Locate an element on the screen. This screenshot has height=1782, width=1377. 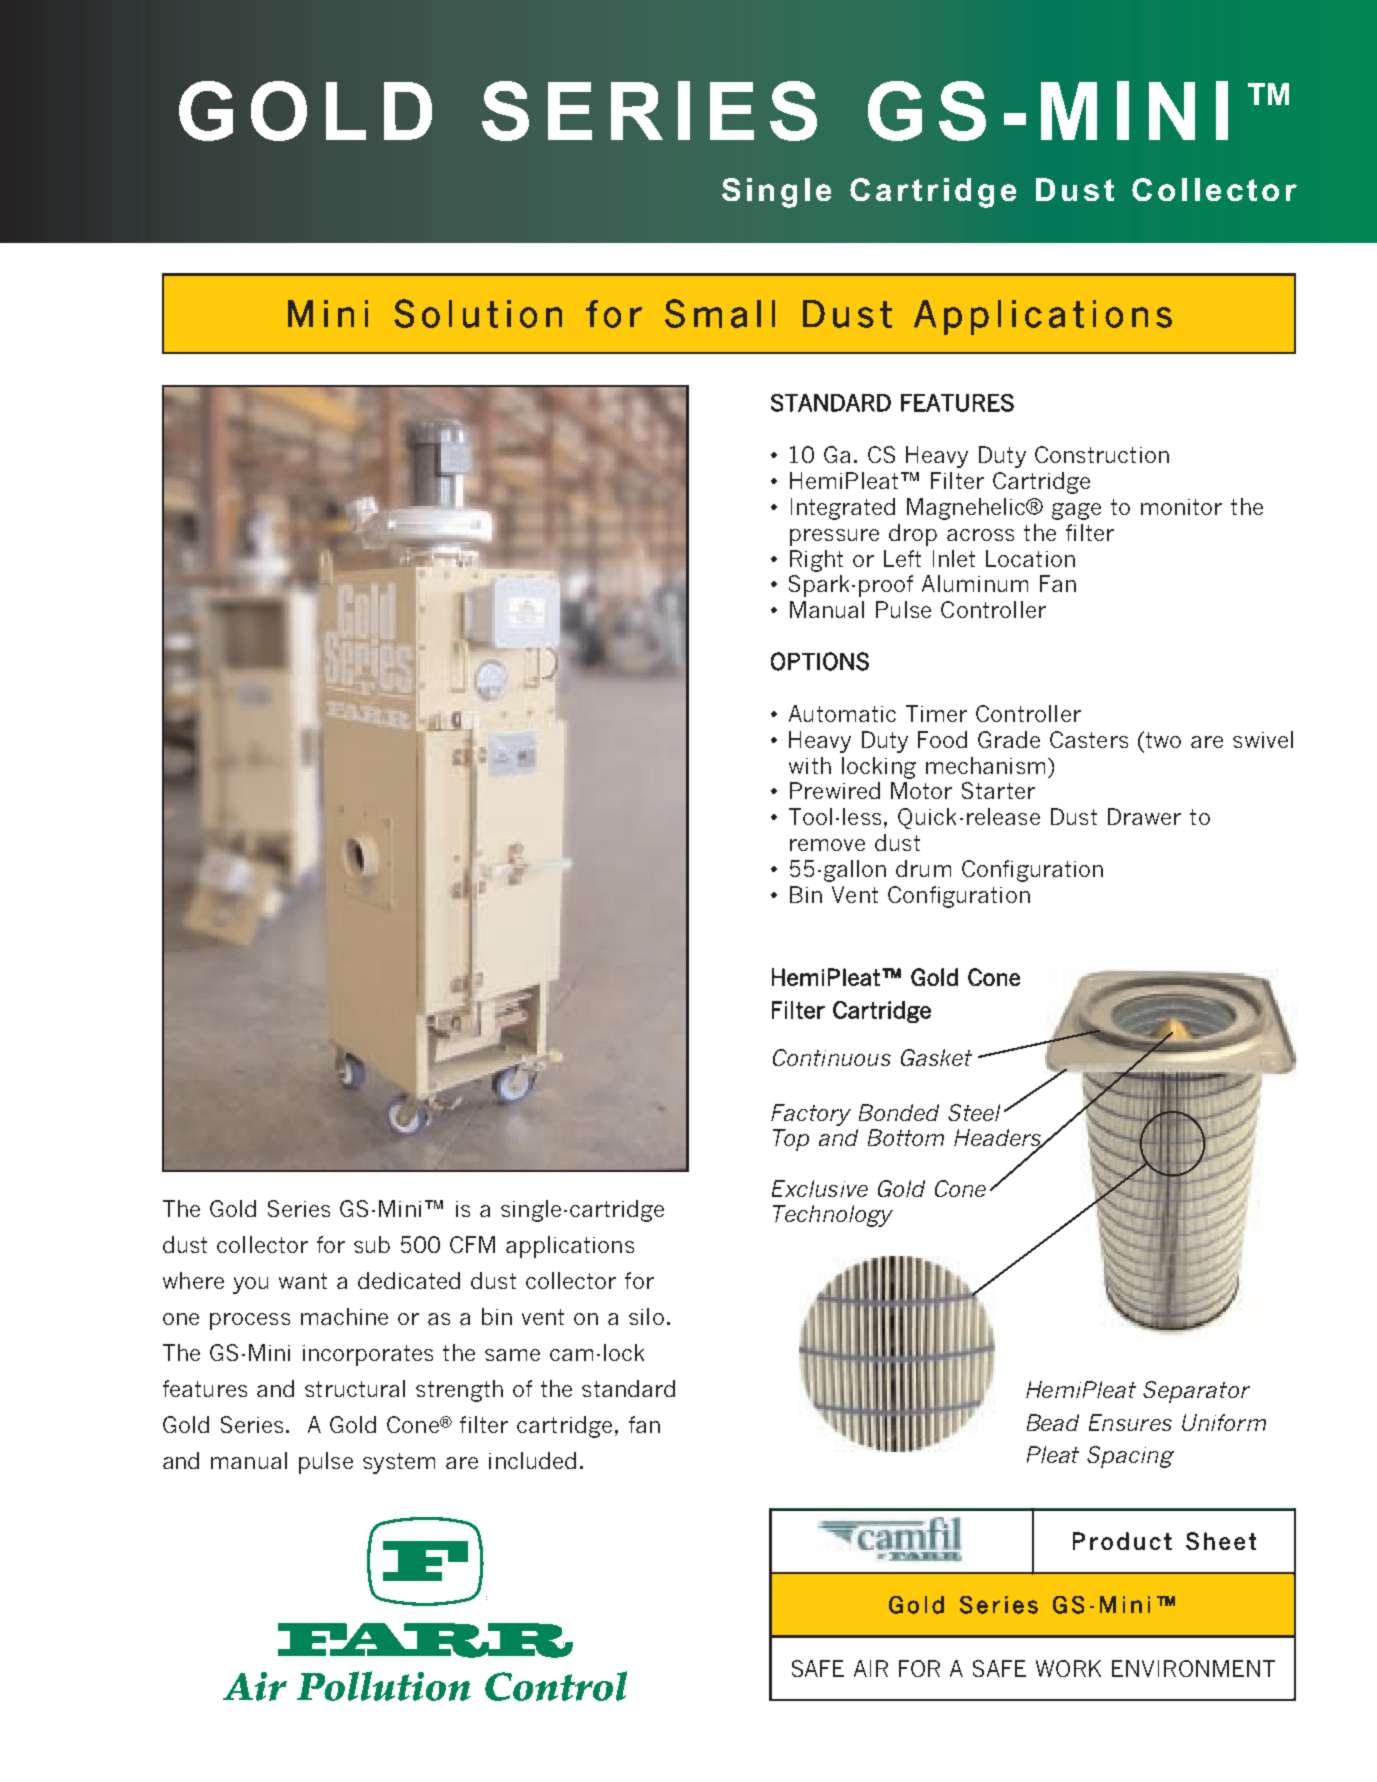
Product is located at coordinates (1122, 1541).
